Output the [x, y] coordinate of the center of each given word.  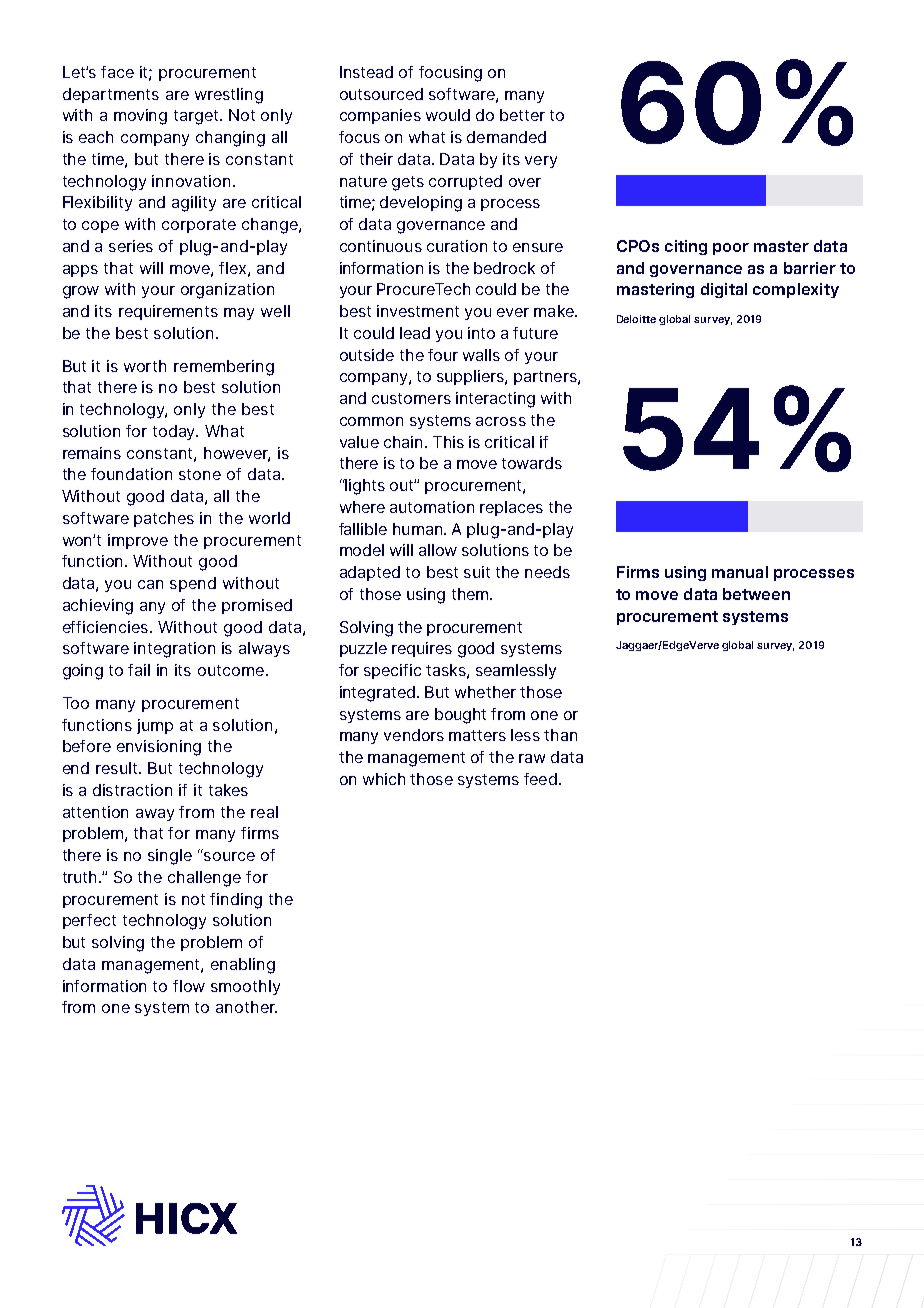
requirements [168, 312]
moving [140, 117]
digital [724, 290]
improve [138, 541]
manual [740, 572]
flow [189, 986]
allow [438, 550]
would [448, 115]
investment [418, 311]
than [560, 735]
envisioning [159, 748]
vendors [414, 735]
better [522, 115]
